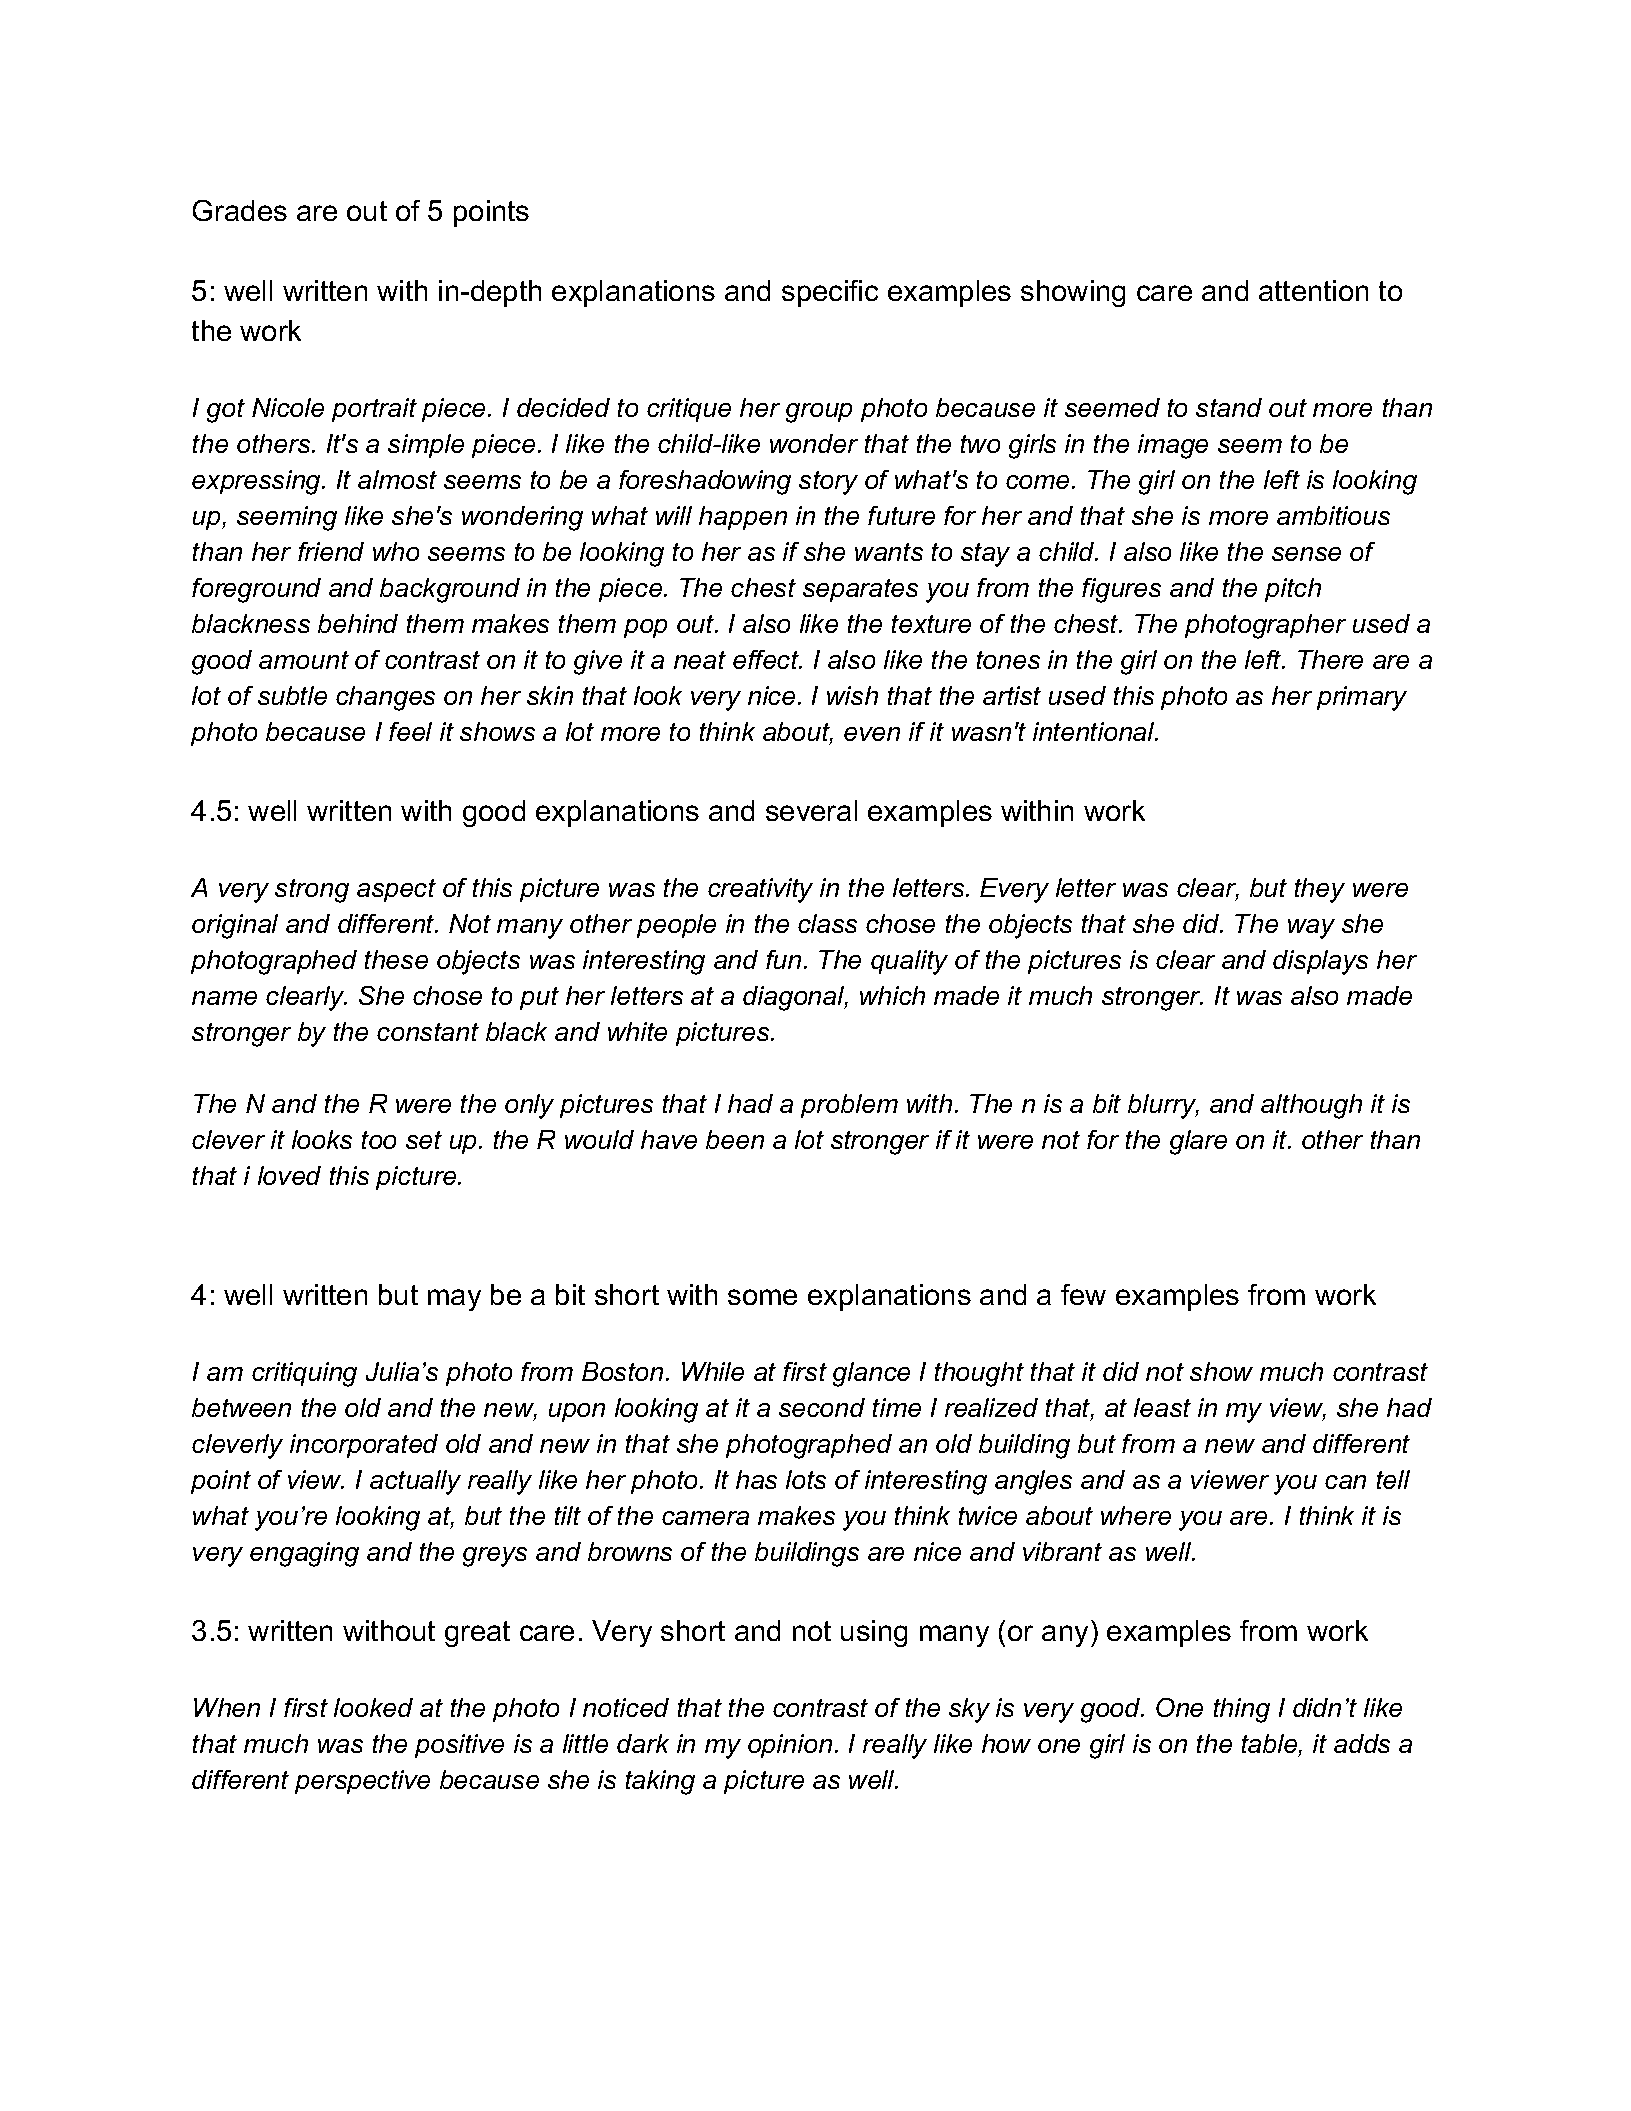 Image resolution: width=1631 pixels, height=2111 pixels. What do you see at coordinates (1242, 1710) in the page?
I see `thing` at bounding box center [1242, 1710].
